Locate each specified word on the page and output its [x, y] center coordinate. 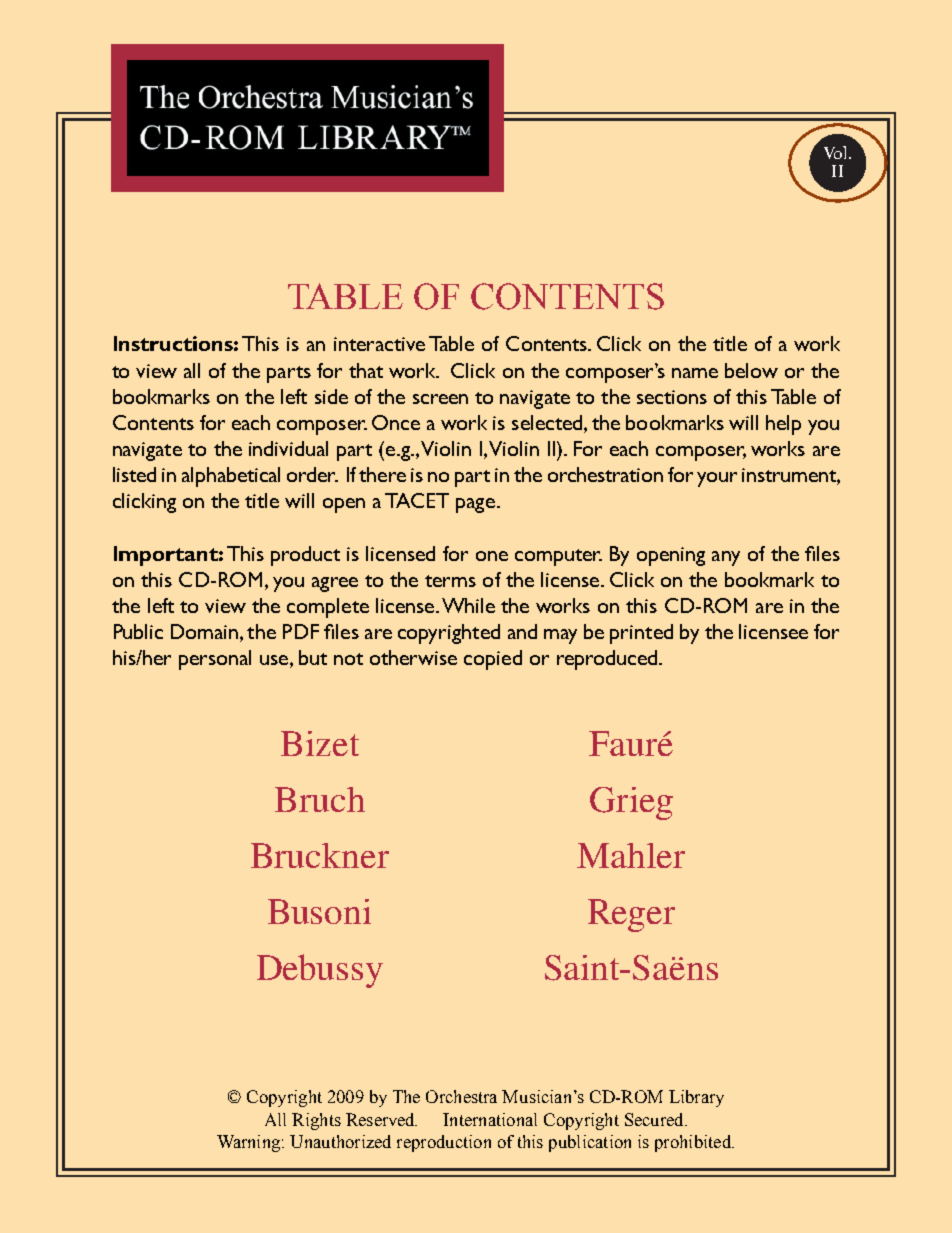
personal [215, 660]
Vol [837, 152]
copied [493, 660]
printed [641, 634]
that [366, 370]
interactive [379, 344]
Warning [248, 1143]
